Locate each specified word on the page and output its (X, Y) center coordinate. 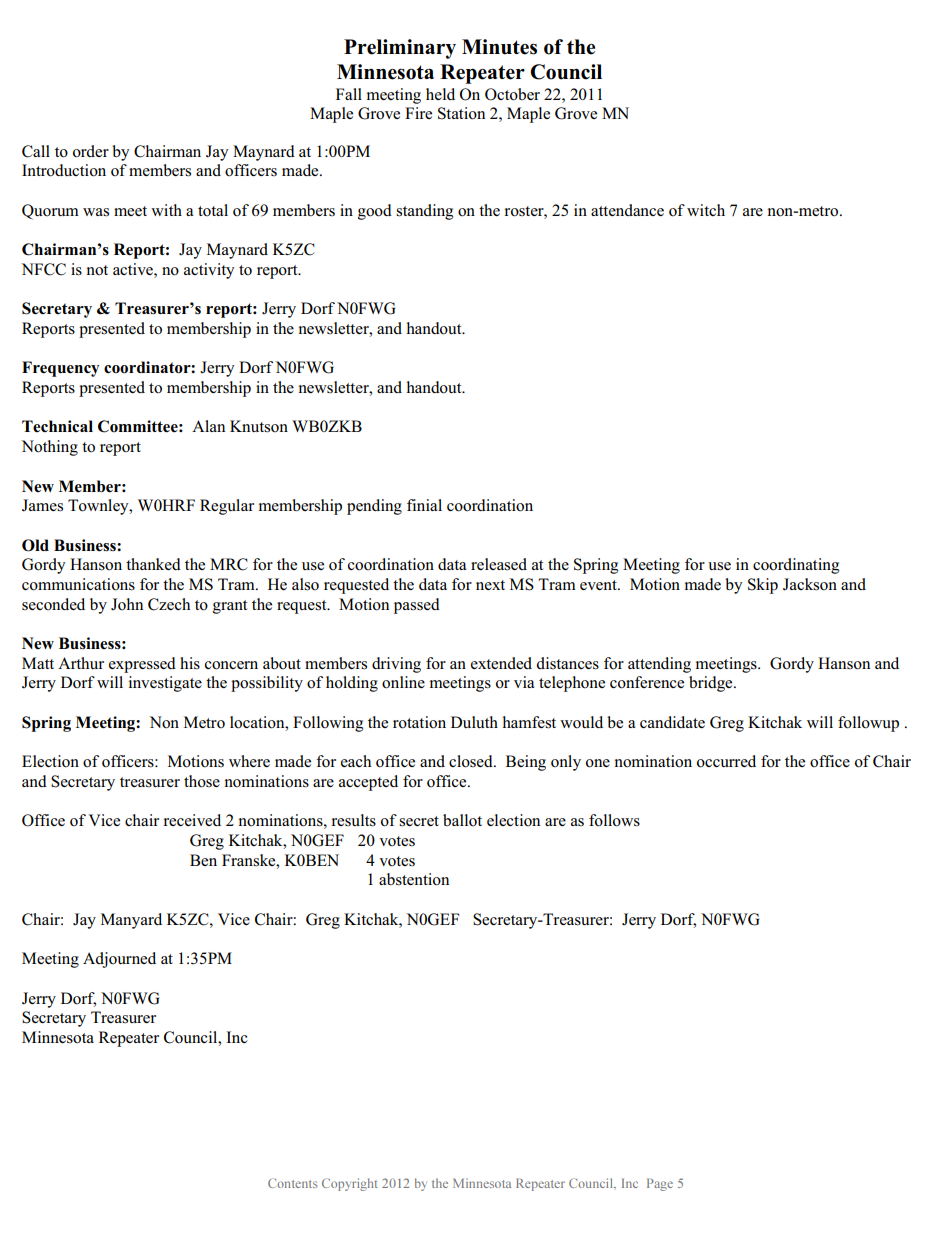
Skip (763, 586)
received (192, 820)
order (91, 151)
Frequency (61, 369)
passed (417, 606)
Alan (208, 426)
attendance (627, 210)
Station (461, 113)
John (127, 604)
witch (706, 210)
